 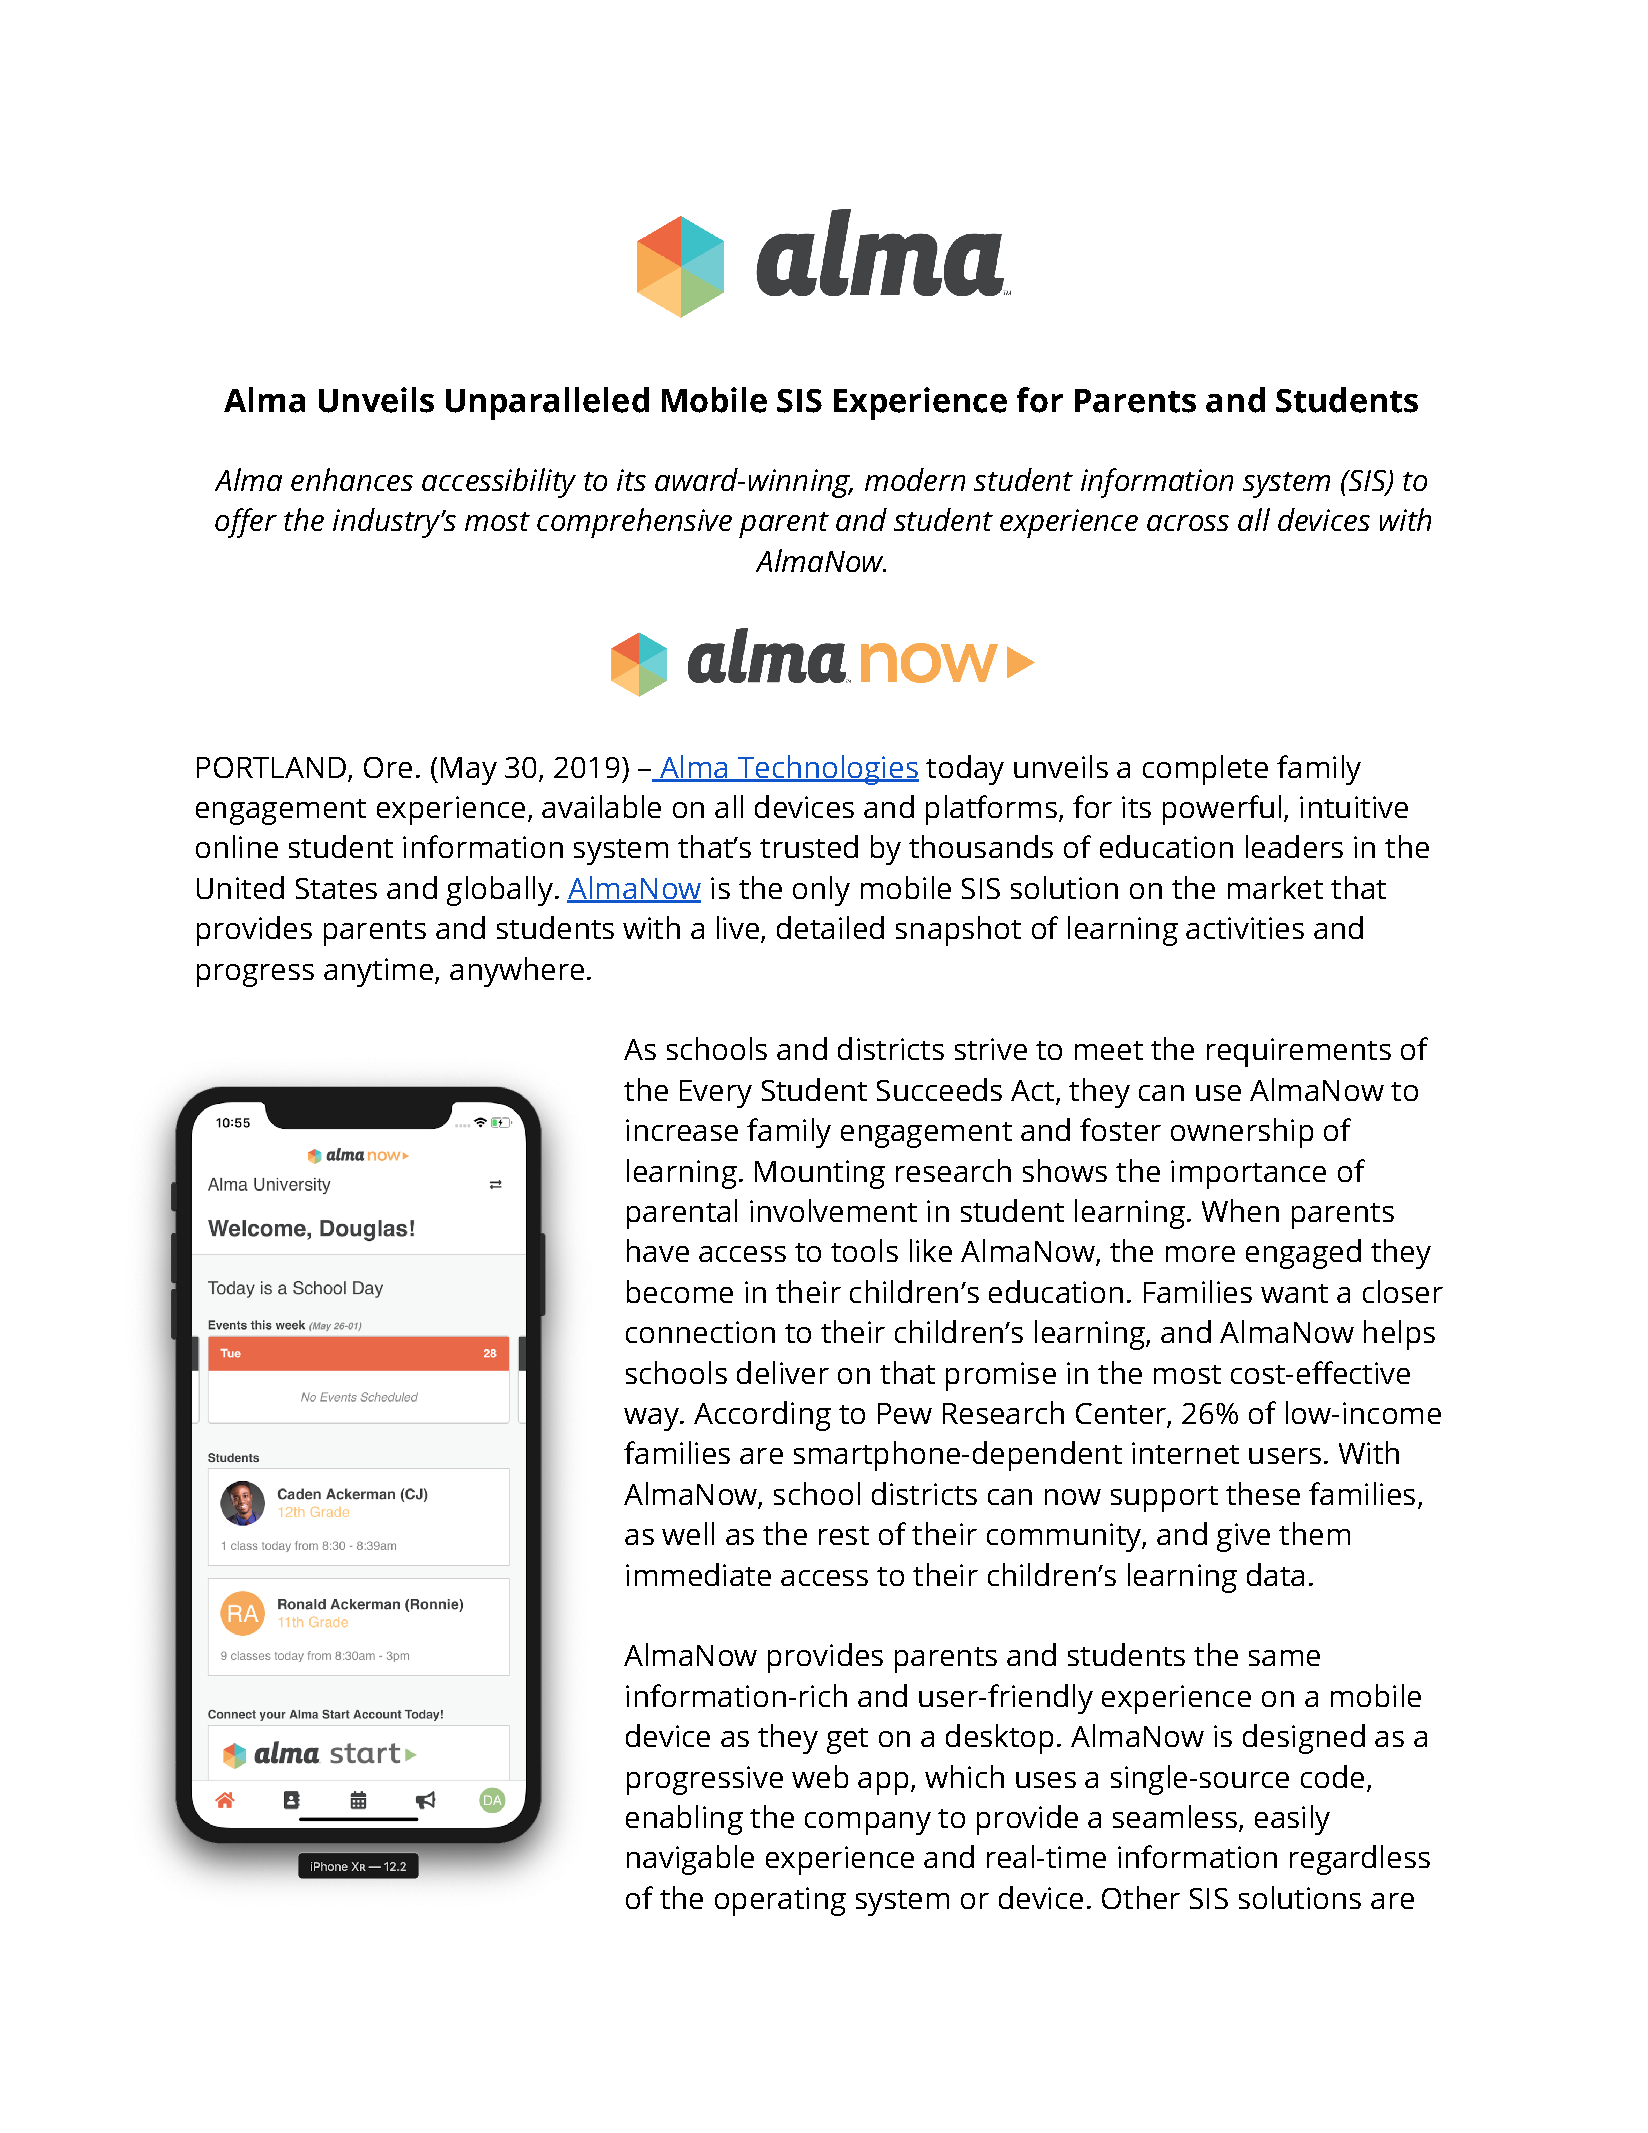 What do you see at coordinates (1188, 523) in the screenshot?
I see `across` at bounding box center [1188, 523].
